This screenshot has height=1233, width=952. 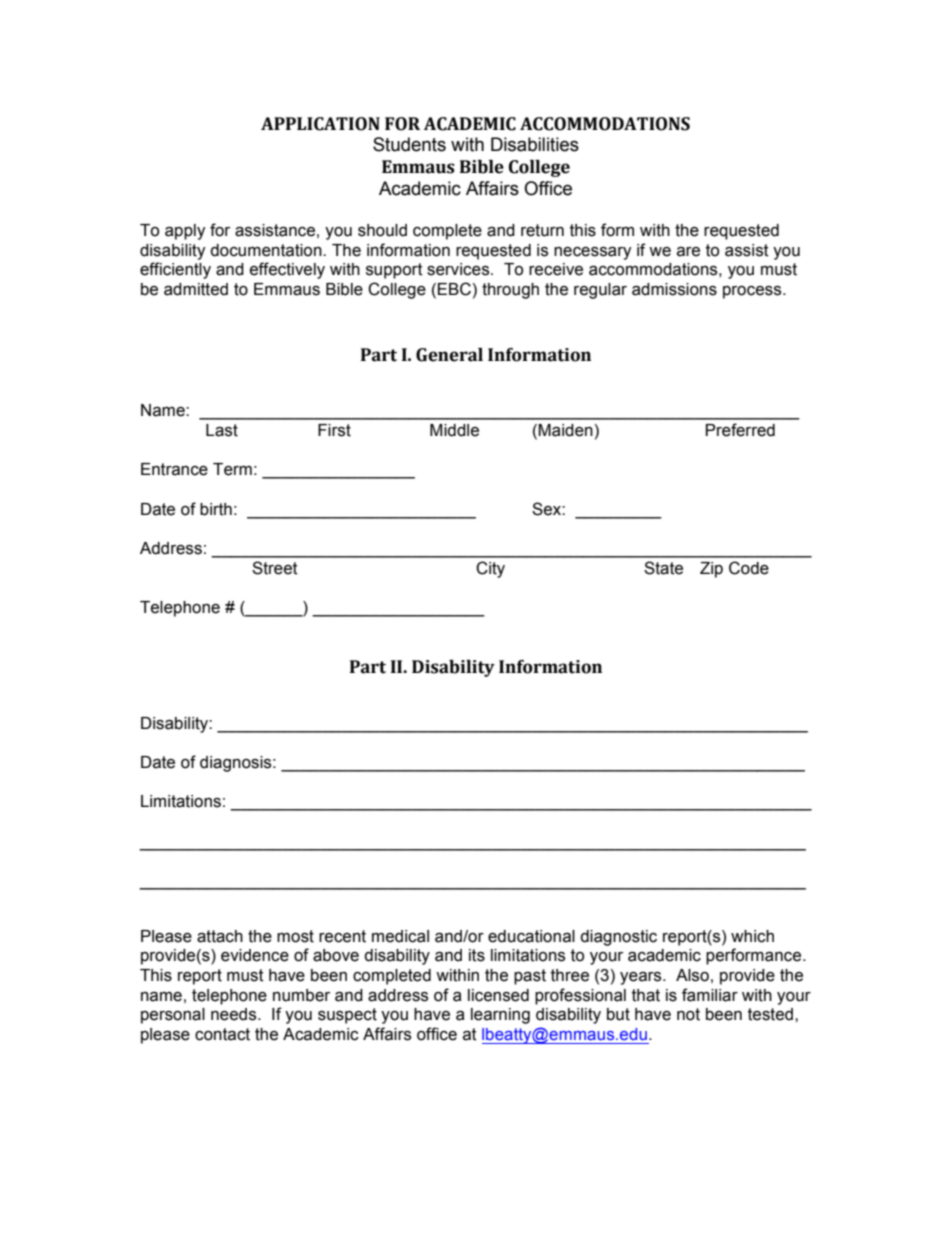 I want to click on not, so click(x=688, y=1014).
